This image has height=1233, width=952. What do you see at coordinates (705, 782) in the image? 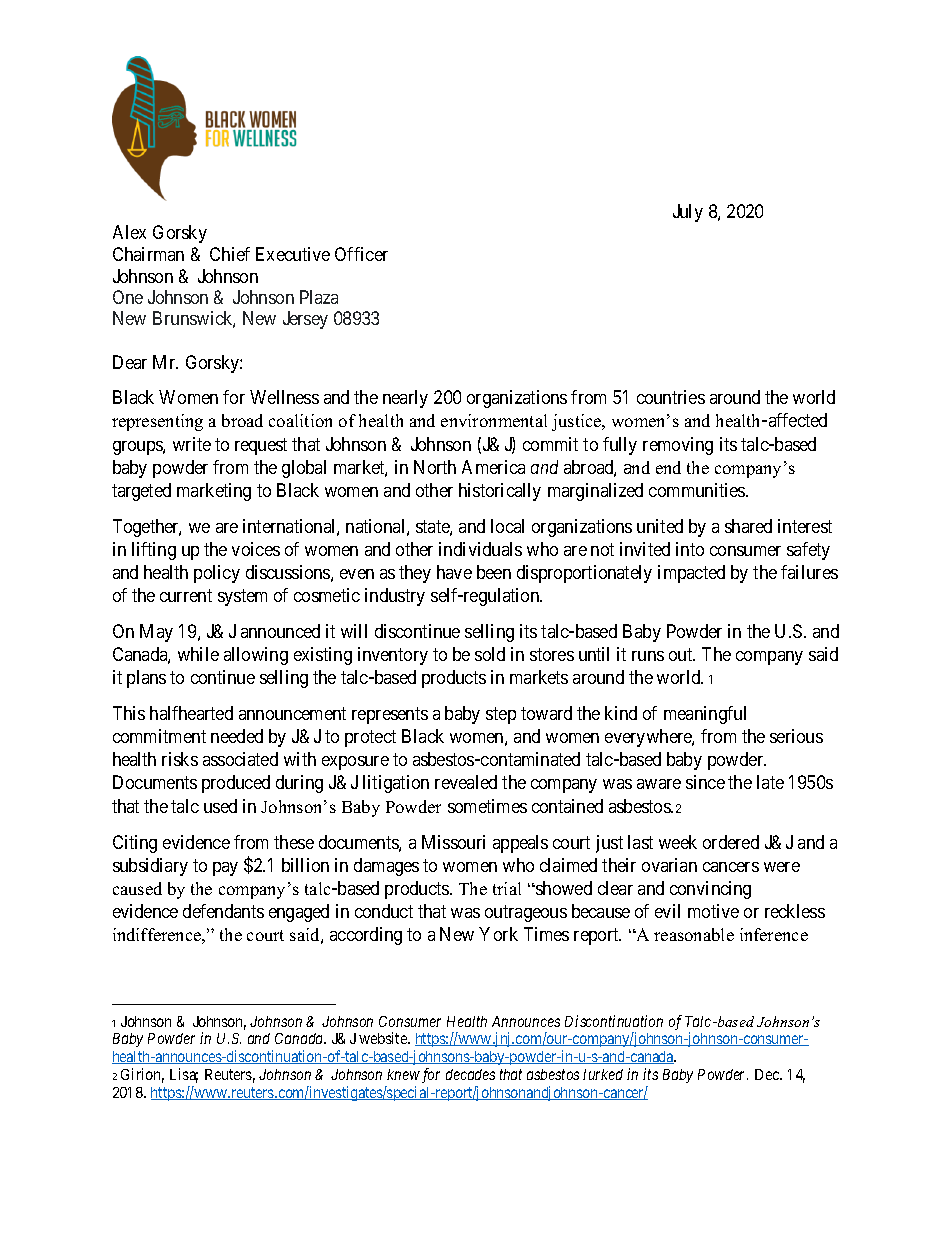
I see `since` at bounding box center [705, 782].
